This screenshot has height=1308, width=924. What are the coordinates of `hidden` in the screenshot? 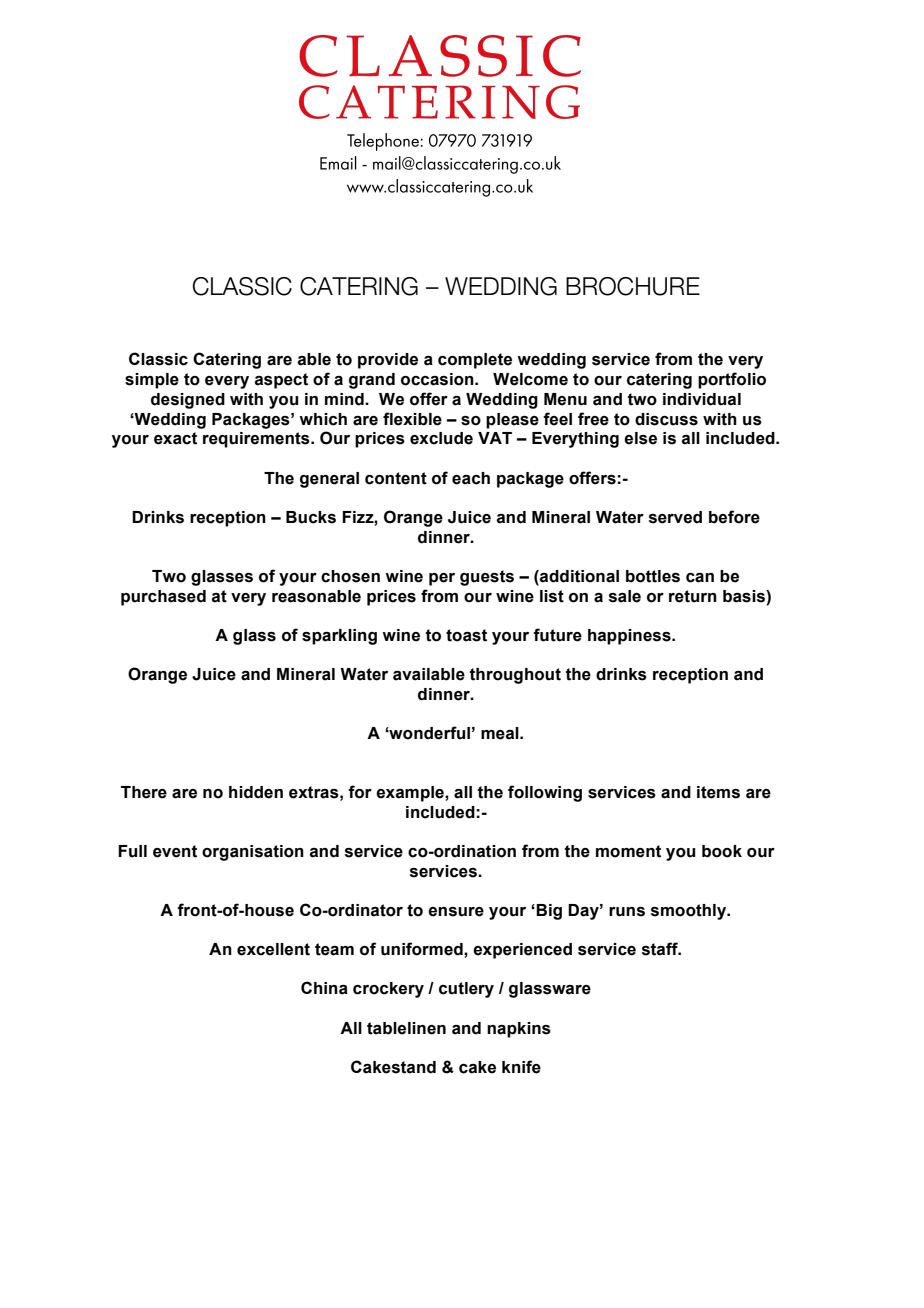 It's located at (256, 792).
